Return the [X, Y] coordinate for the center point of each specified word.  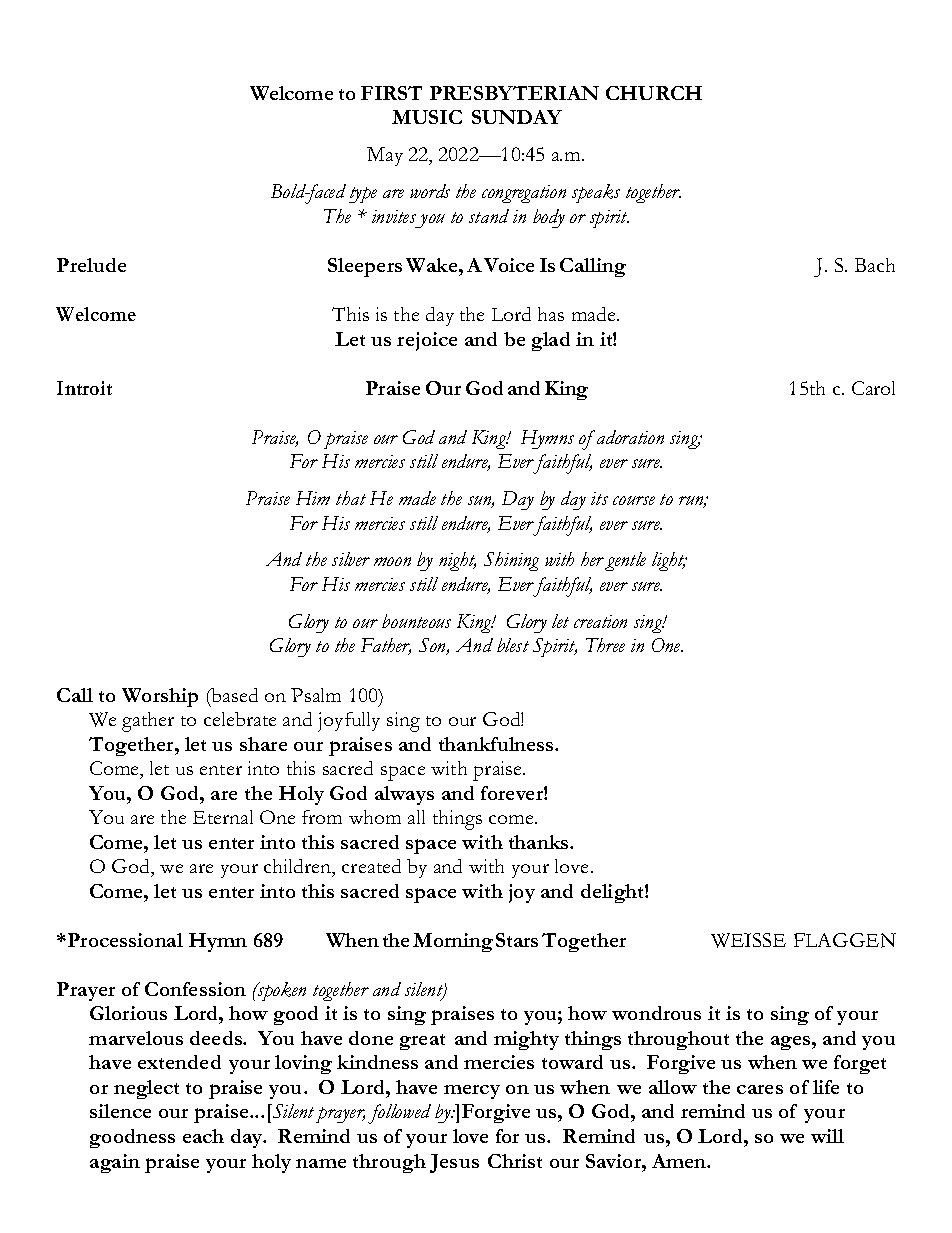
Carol [873, 388]
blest [513, 645]
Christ [515, 1161]
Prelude [91, 265]
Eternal [223, 817]
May [385, 156]
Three [605, 645]
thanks [540, 842]
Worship [160, 697]
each [203, 1136]
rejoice [427, 341]
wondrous [656, 1013]
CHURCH [654, 93]
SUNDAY [517, 117]
